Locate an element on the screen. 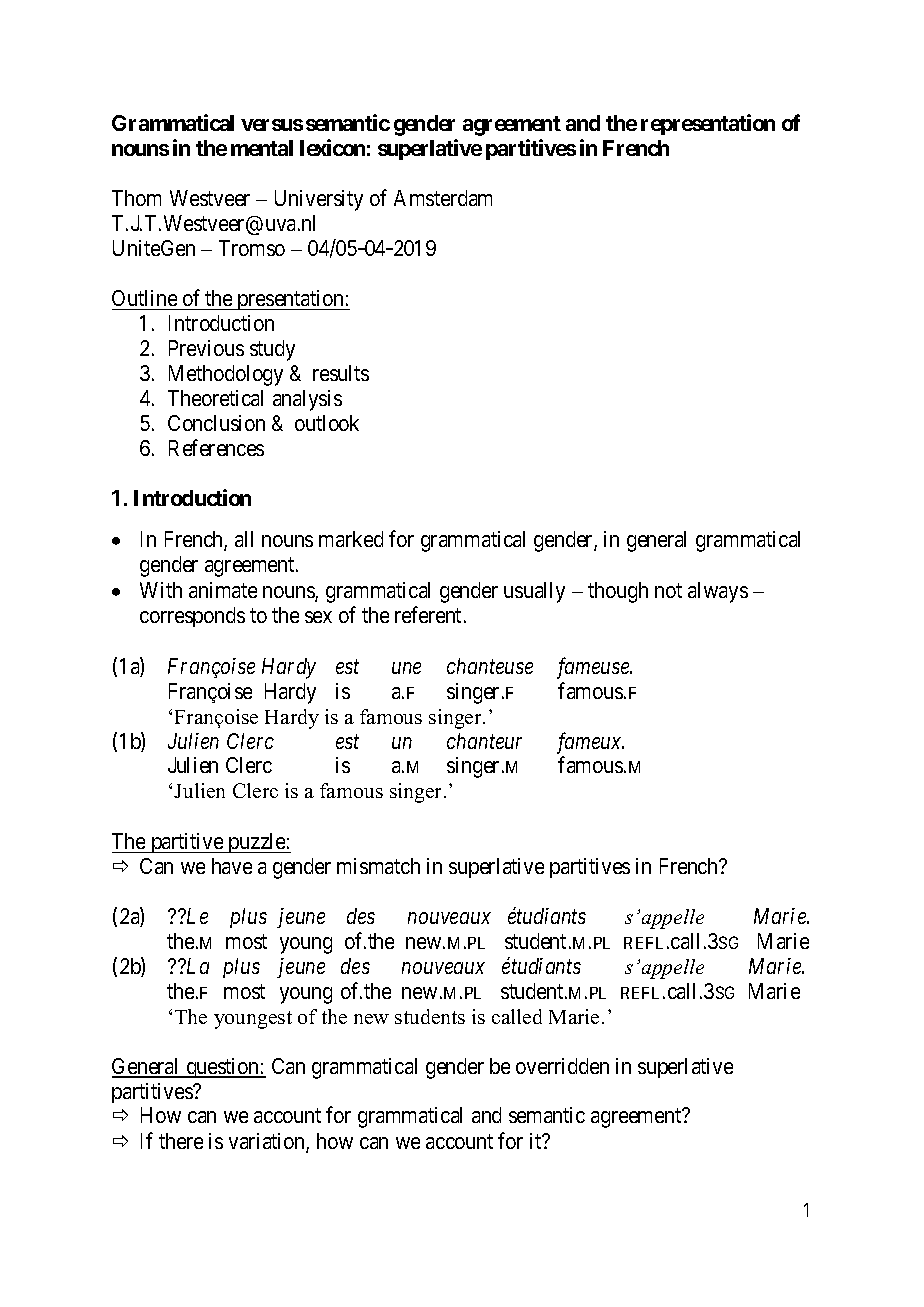  not is located at coordinates (668, 591).
